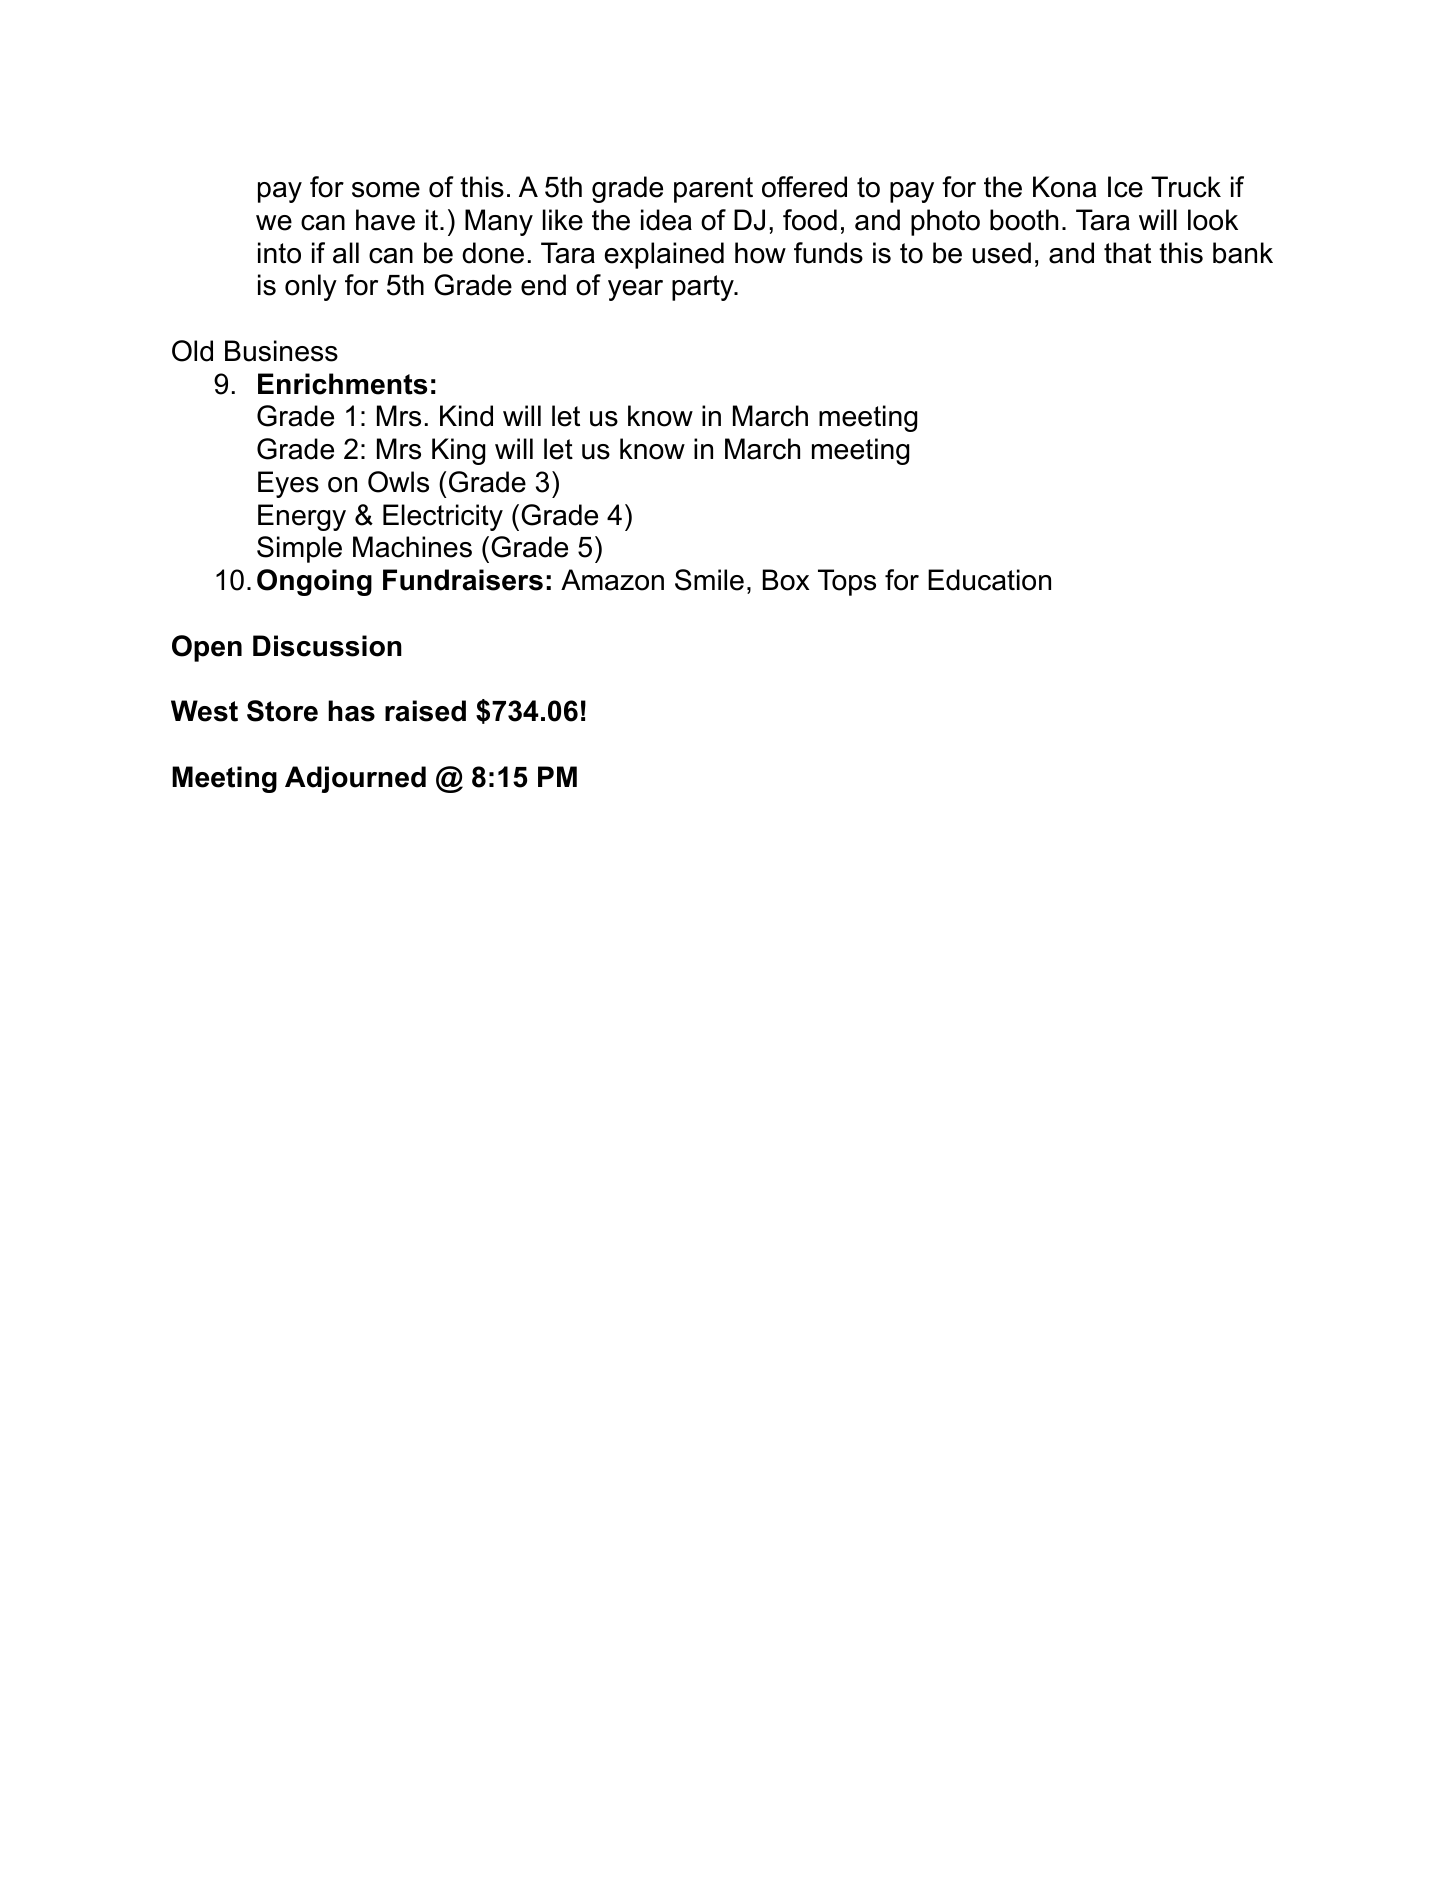  What do you see at coordinates (713, 190) in the document?
I see `parent` at bounding box center [713, 190].
